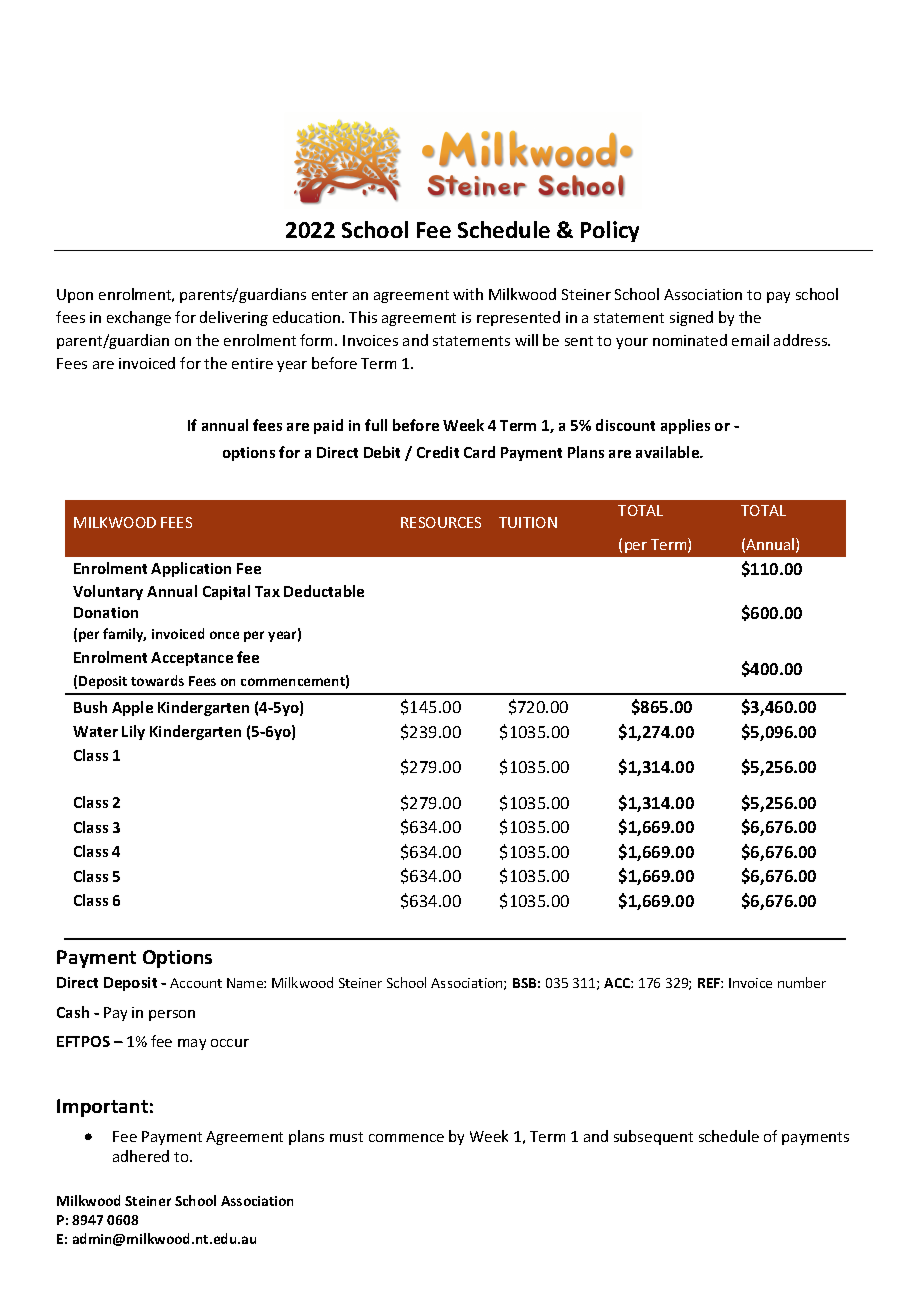  Describe the element at coordinates (468, 294) in the image. I see `with` at that location.
